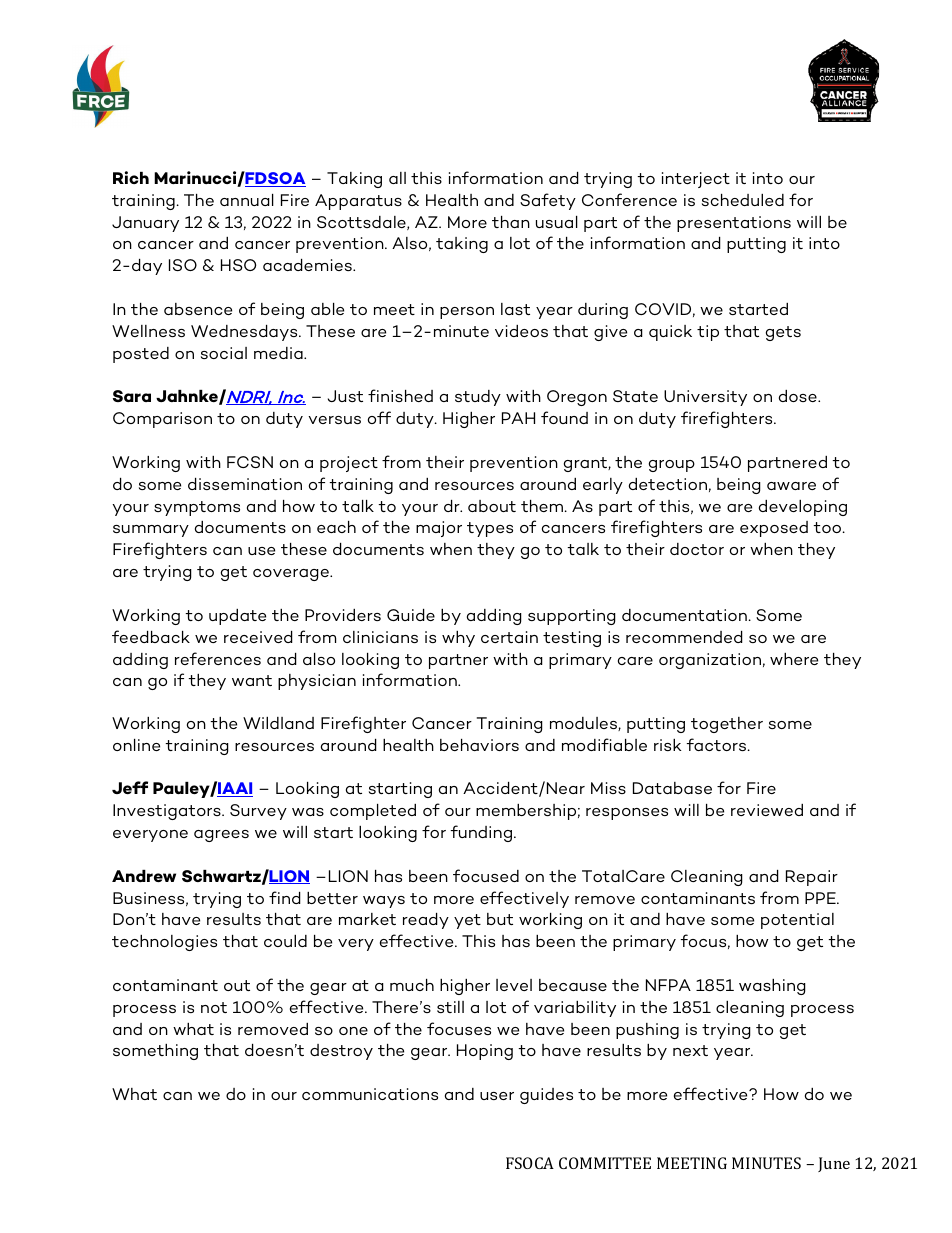  Describe the element at coordinates (743, 200) in the screenshot. I see `scheduled` at that location.
